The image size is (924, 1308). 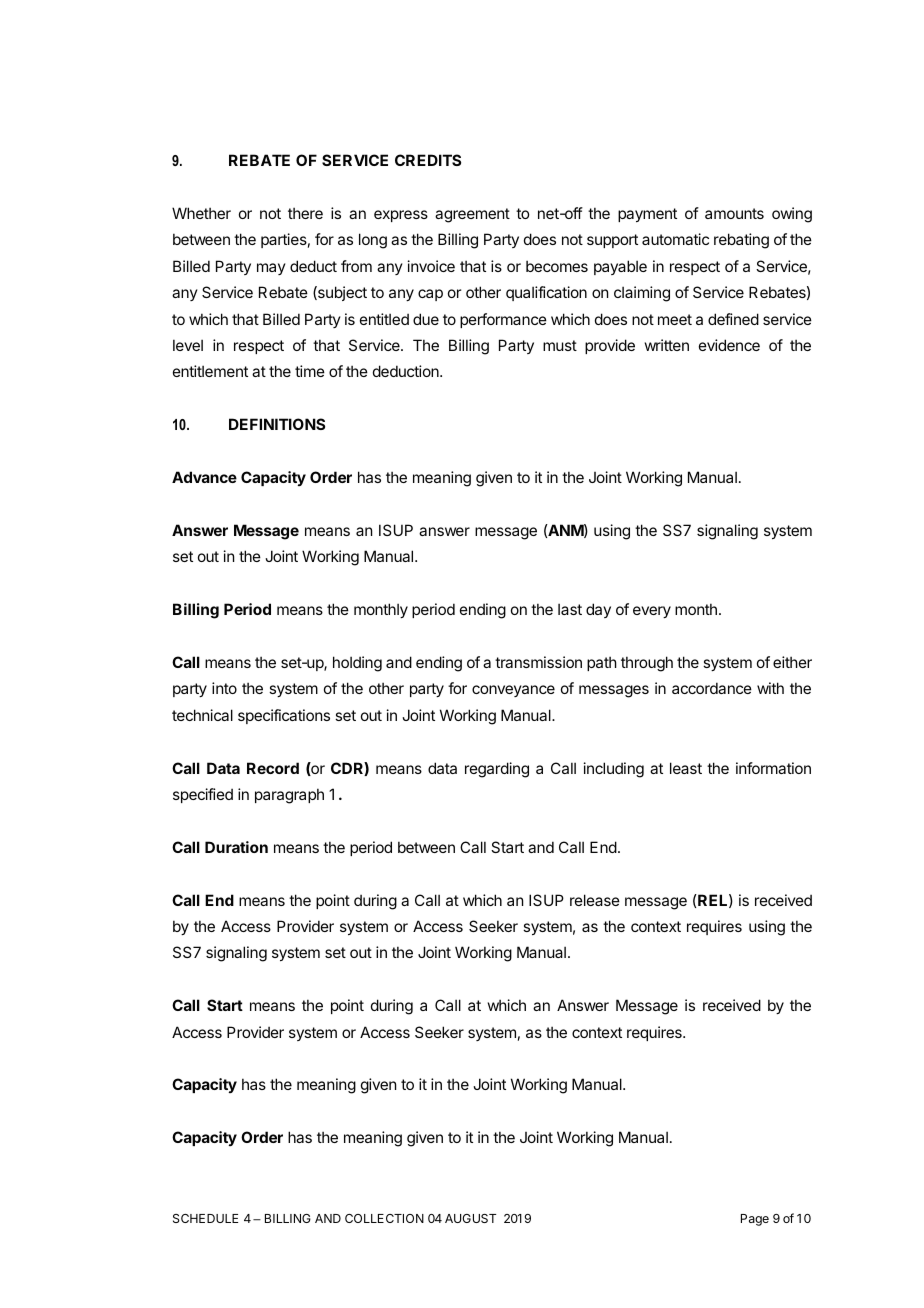 What do you see at coordinates (472, 215) in the page?
I see `agreement` at bounding box center [472, 215].
